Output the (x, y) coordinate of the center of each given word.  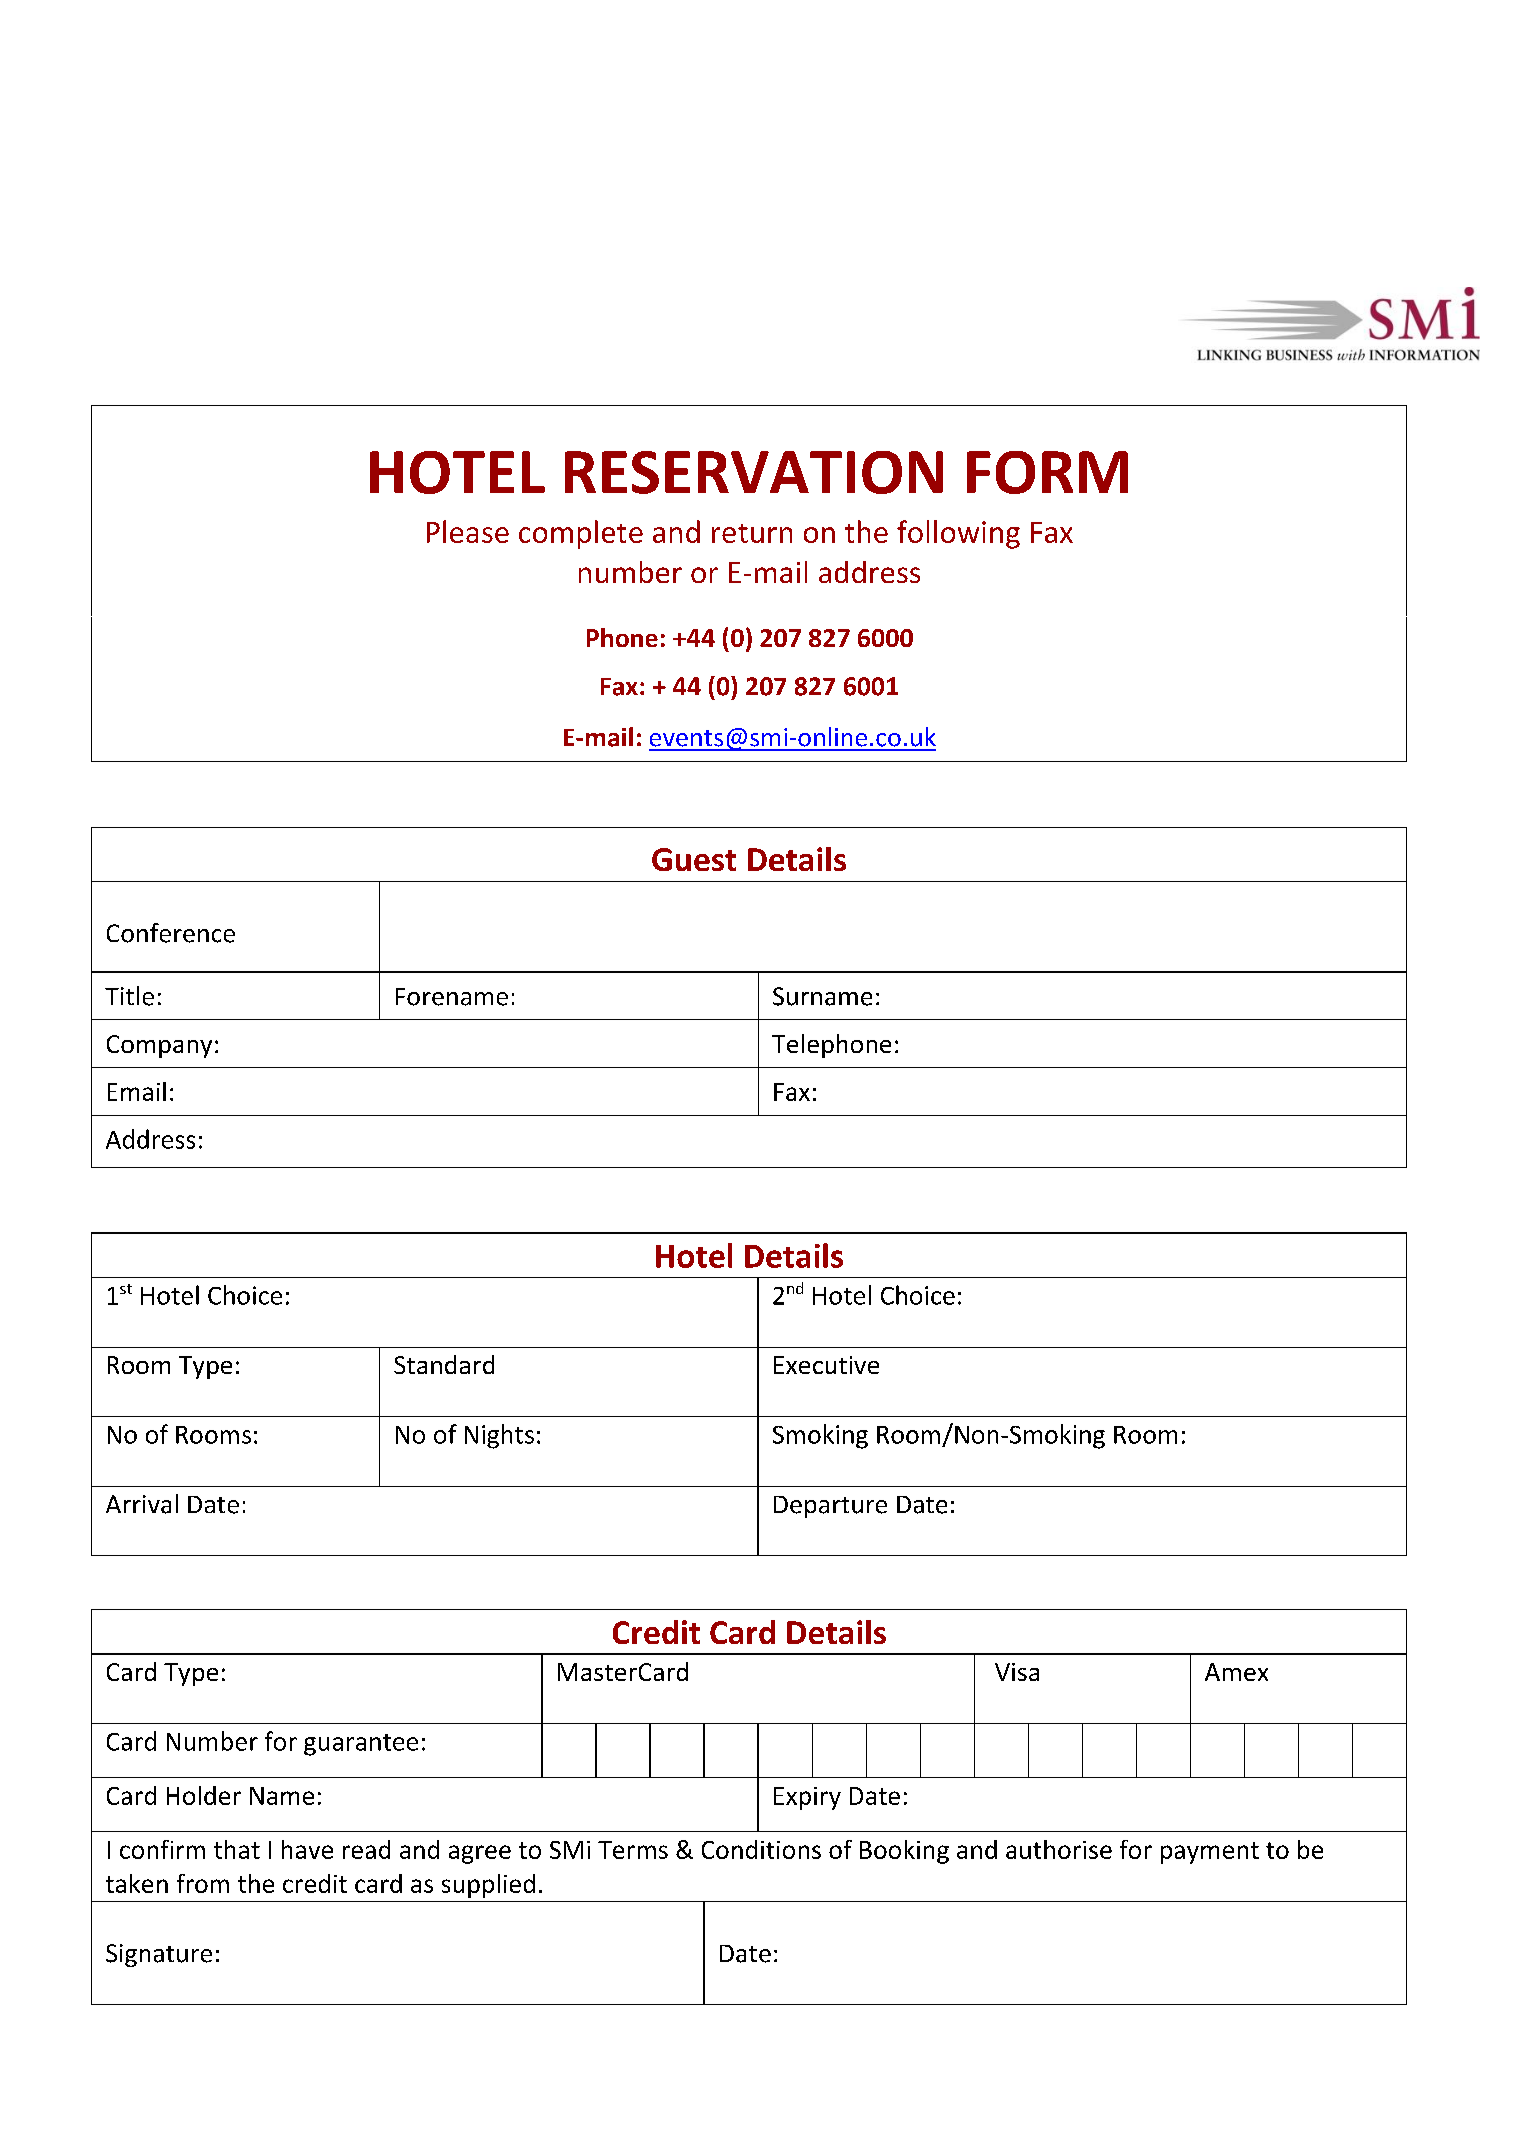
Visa (1017, 1672)
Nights (499, 1436)
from (203, 1883)
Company (159, 1046)
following (958, 534)
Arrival (142, 1504)
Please (468, 531)
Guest (694, 859)
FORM (1047, 472)
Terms (633, 1850)
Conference (171, 933)
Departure (830, 1507)
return (752, 533)
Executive (826, 1365)
